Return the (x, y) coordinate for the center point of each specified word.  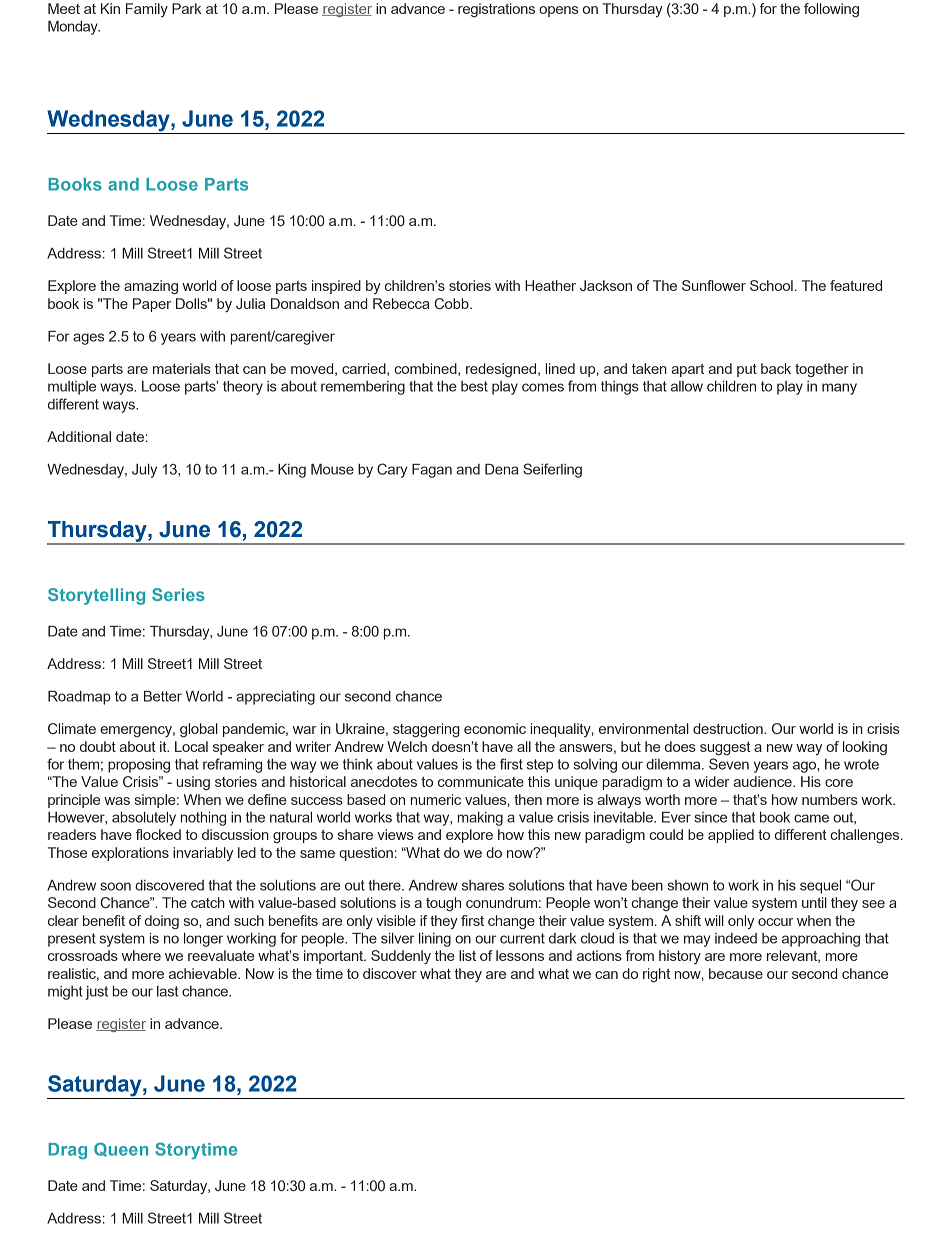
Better (163, 696)
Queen (121, 1149)
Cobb (452, 303)
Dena (501, 469)
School (771, 285)
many (839, 389)
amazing (151, 287)
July (144, 471)
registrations (496, 10)
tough (443, 904)
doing (162, 922)
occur (776, 922)
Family (147, 10)
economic (495, 728)
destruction (729, 728)
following (831, 10)
